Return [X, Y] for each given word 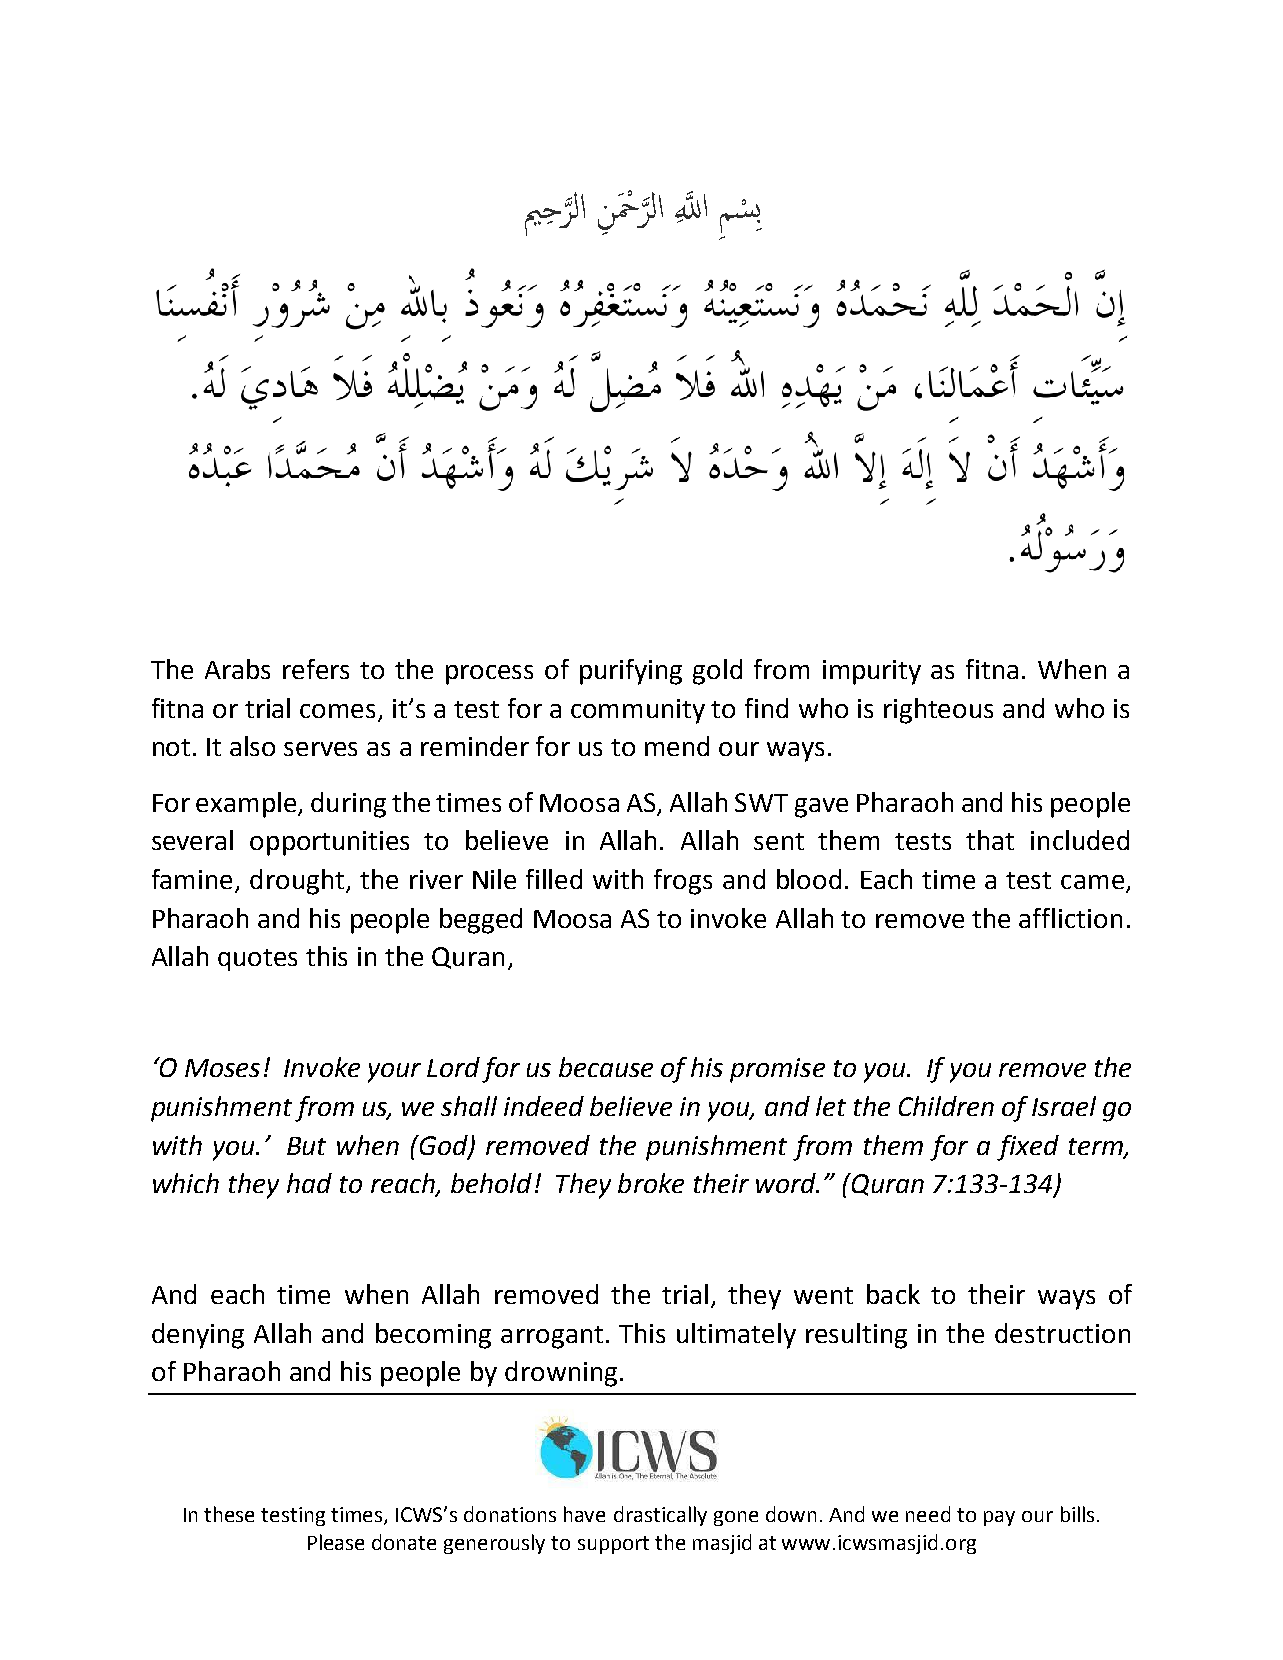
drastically [660, 1516]
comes [337, 711]
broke [651, 1183]
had [309, 1183]
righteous [938, 711]
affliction [1070, 918]
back [893, 1294]
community [638, 711]
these [229, 1514]
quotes [257, 960]
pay [999, 1518]
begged [481, 921]
